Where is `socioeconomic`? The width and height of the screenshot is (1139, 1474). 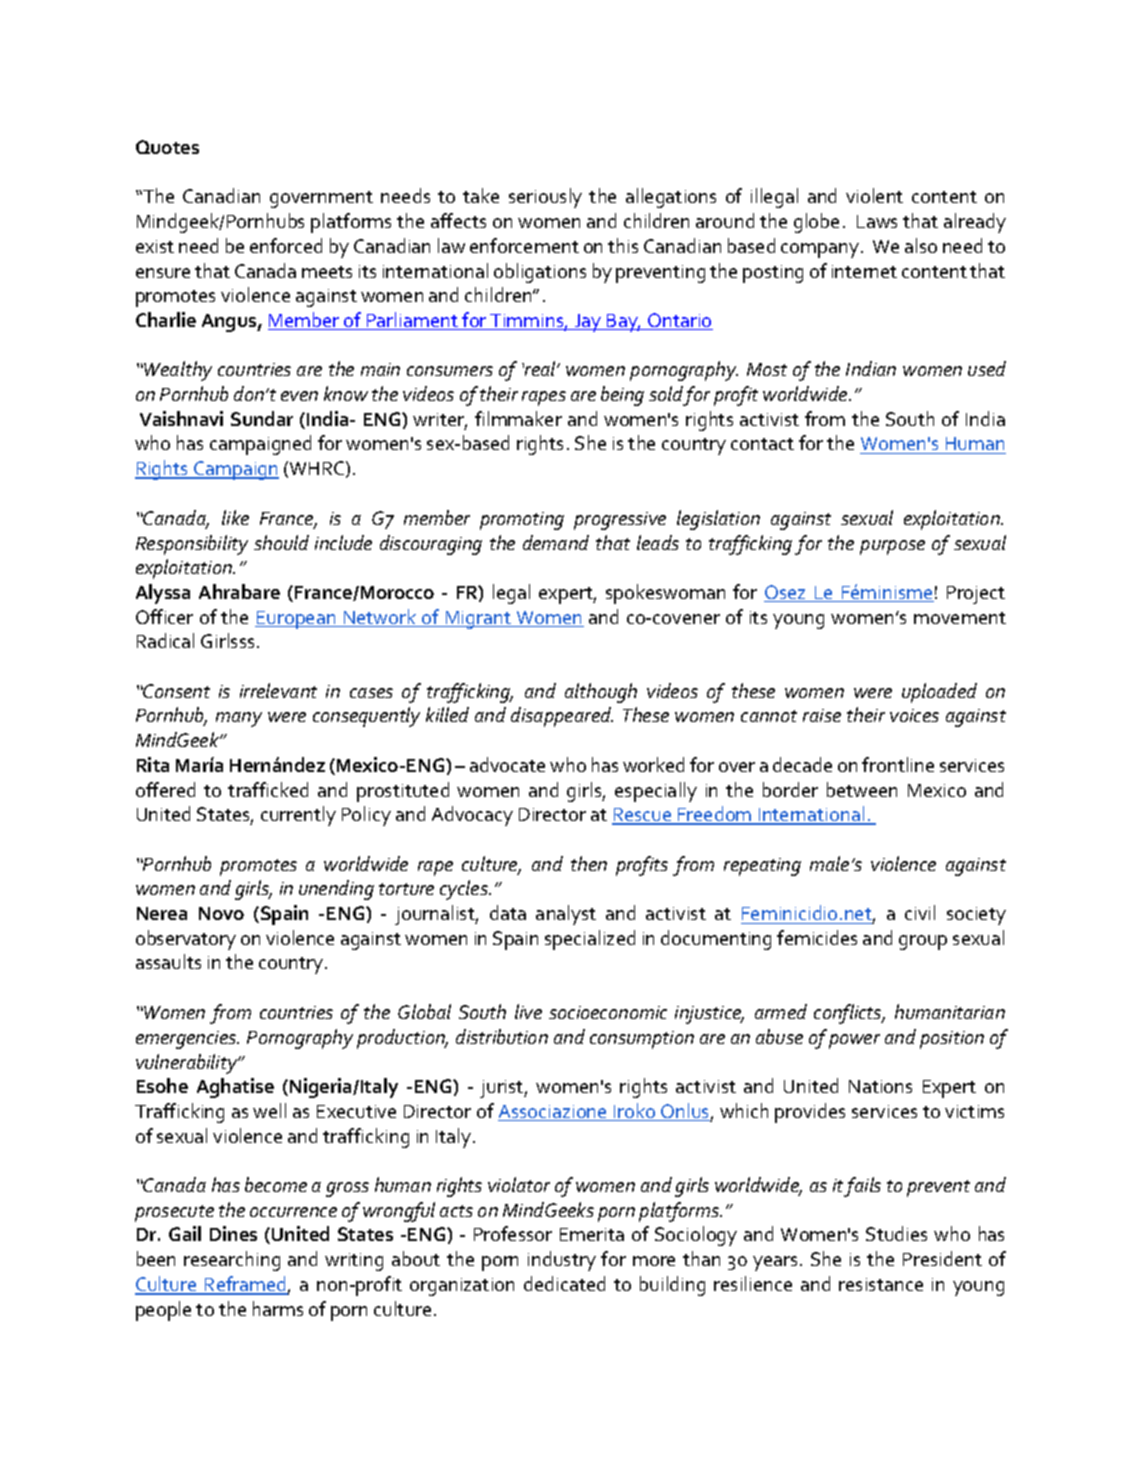 socioeconomic is located at coordinates (608, 1012).
